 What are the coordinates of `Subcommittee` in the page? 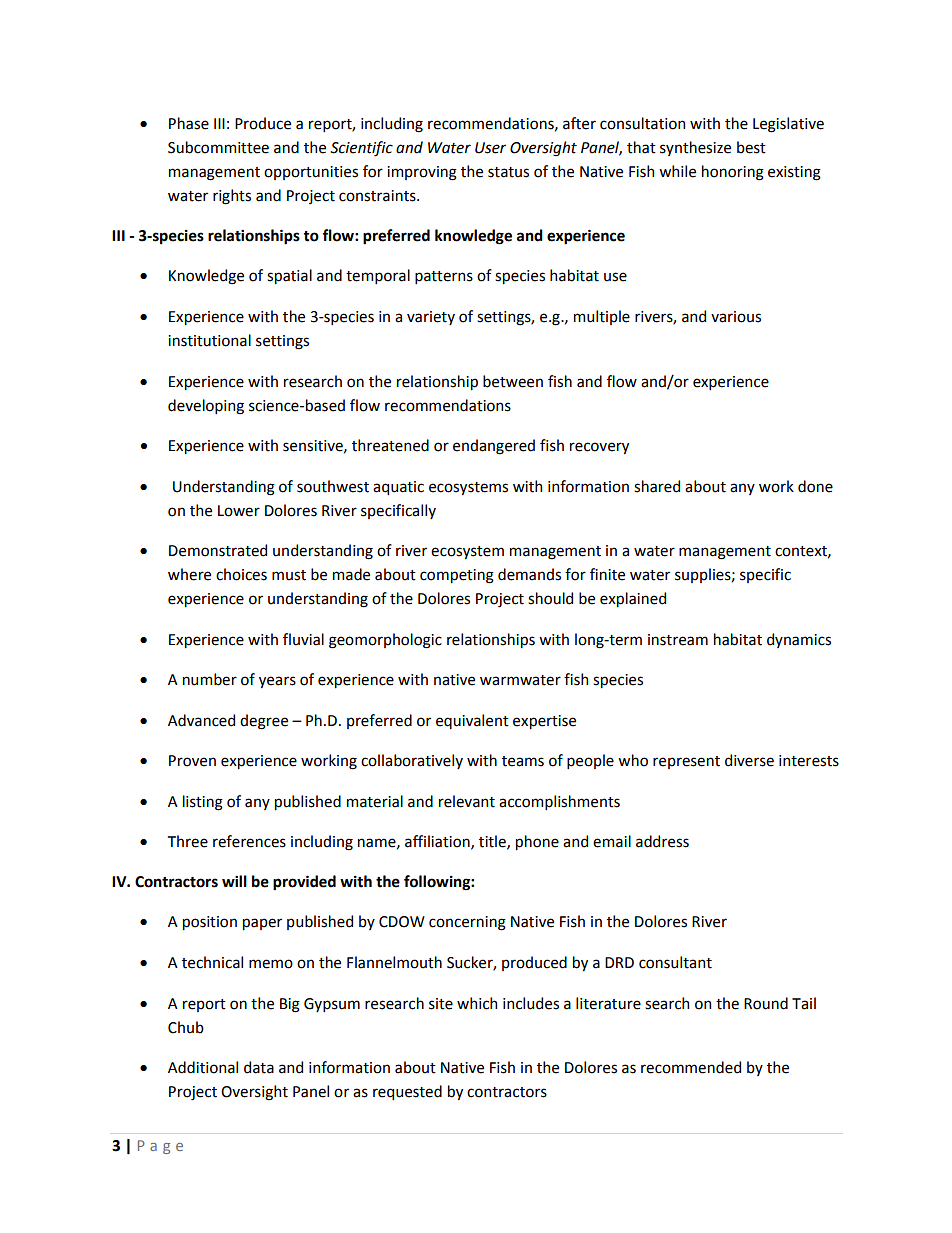 It's located at (218, 147).
